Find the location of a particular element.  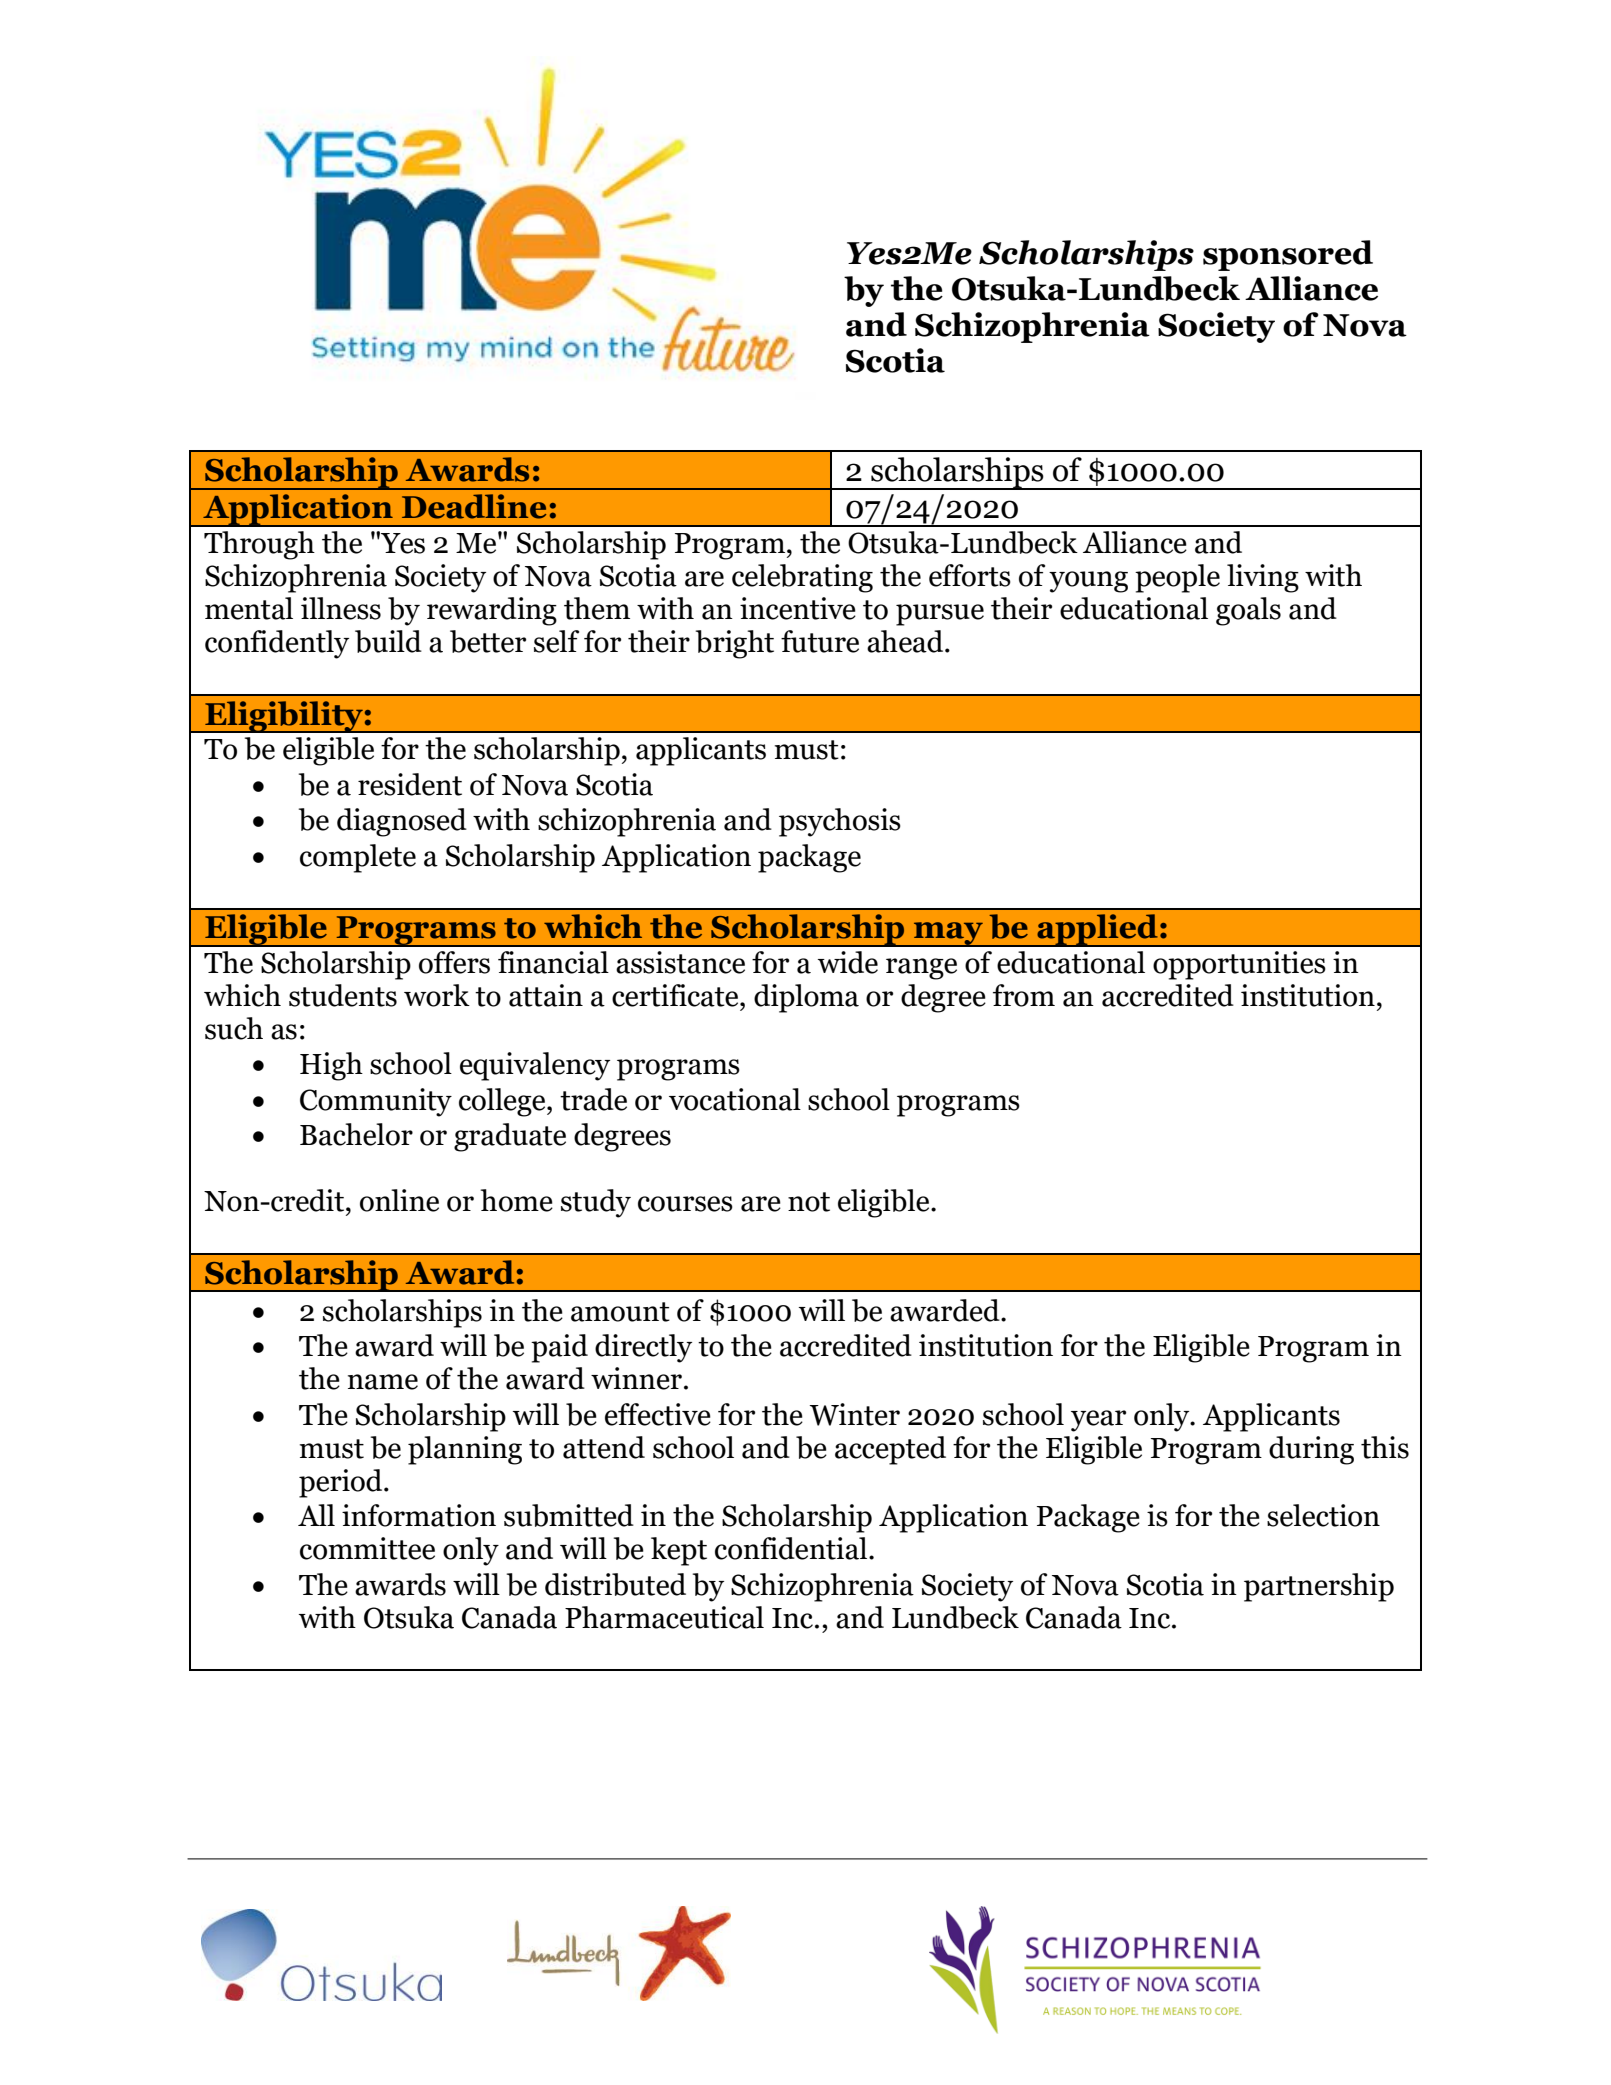

celebrating is located at coordinates (802, 578).
